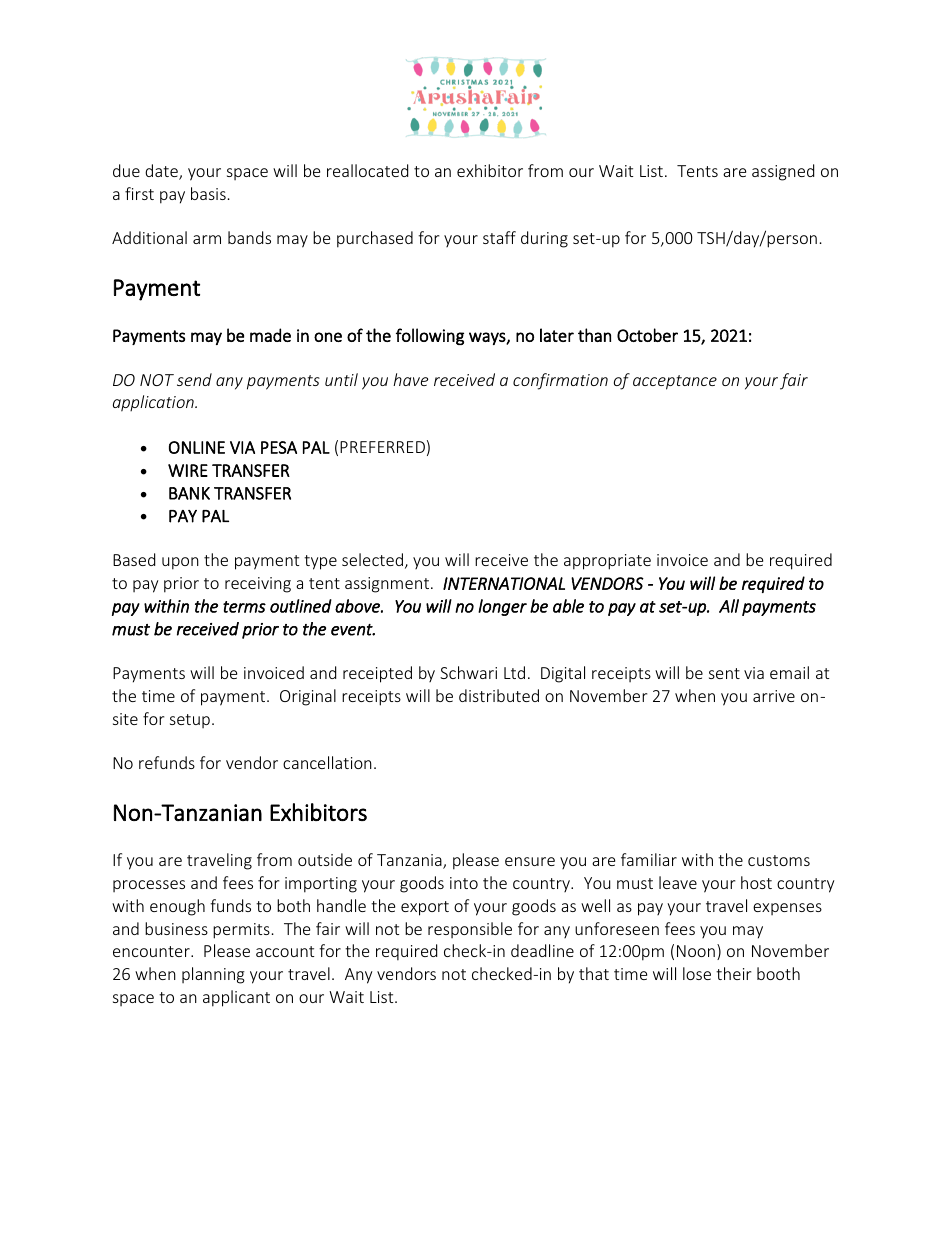  Describe the element at coordinates (514, 672) in the document. I see `Ltd` at that location.
